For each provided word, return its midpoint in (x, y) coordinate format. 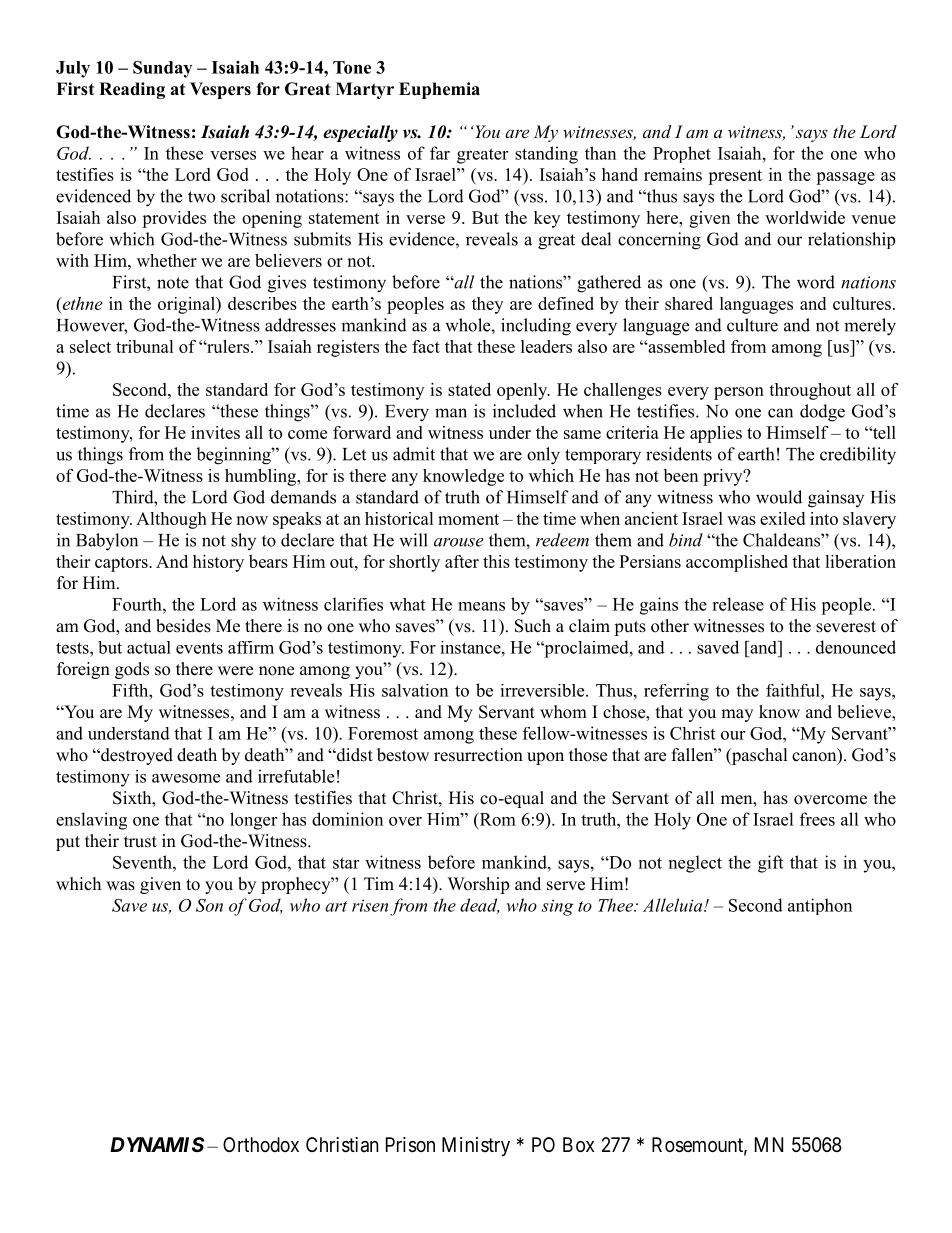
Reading (132, 90)
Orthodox (261, 1144)
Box (578, 1144)
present (735, 177)
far (440, 153)
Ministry (476, 1146)
